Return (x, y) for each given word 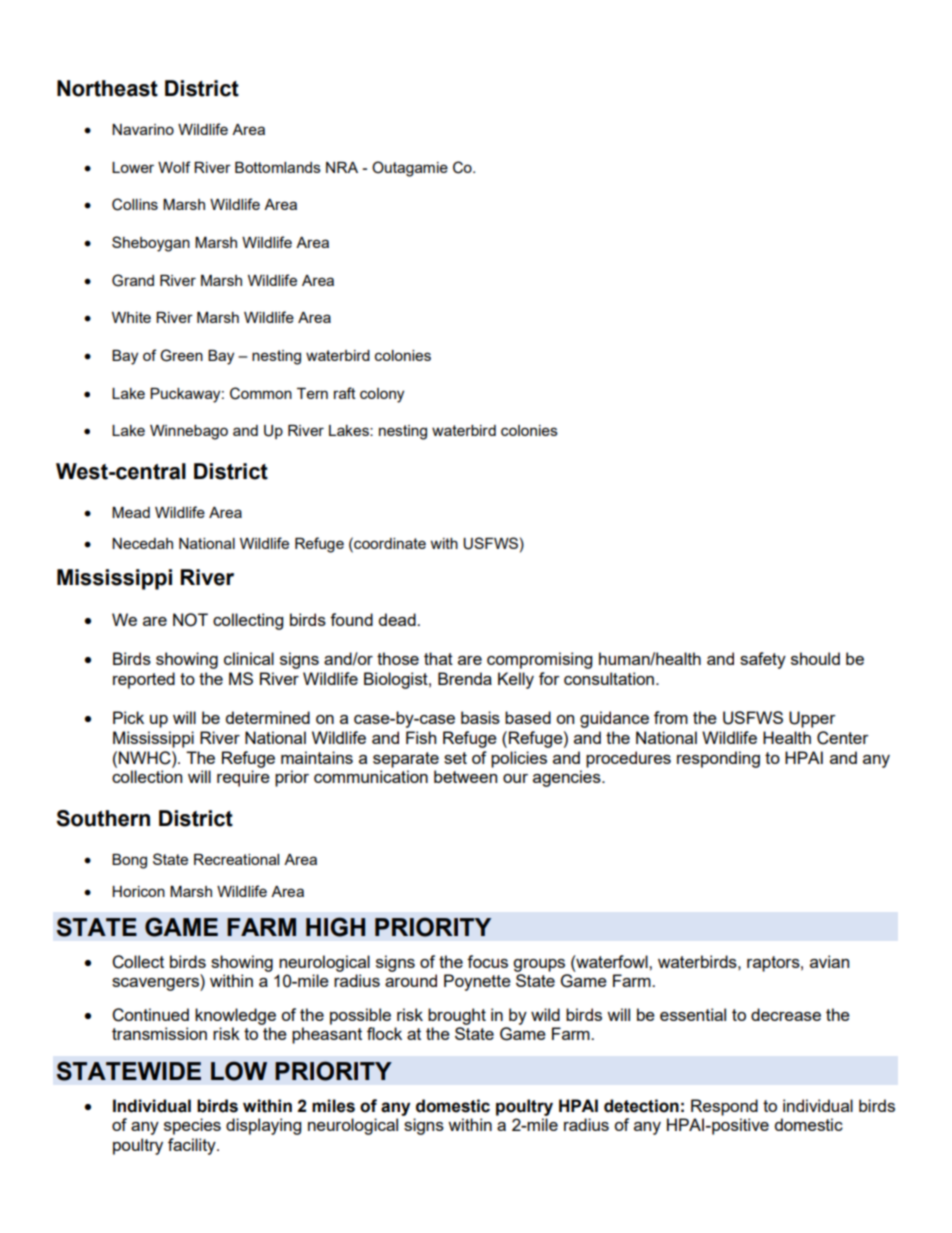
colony (382, 395)
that (438, 658)
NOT (190, 620)
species (192, 1126)
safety (763, 660)
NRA (342, 167)
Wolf (174, 167)
